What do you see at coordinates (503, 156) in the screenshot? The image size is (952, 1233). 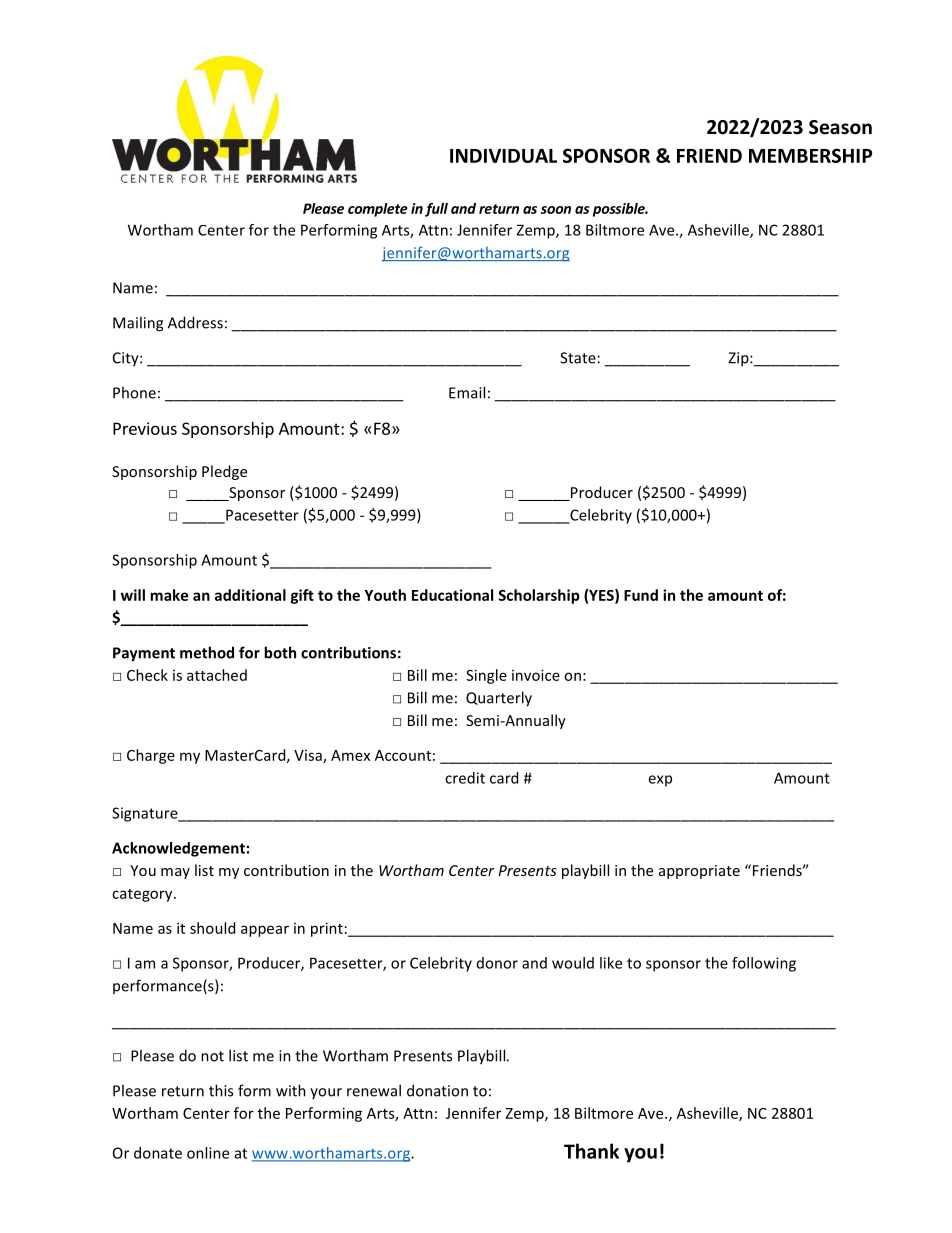 I see `INDIVIDUAL` at bounding box center [503, 156].
